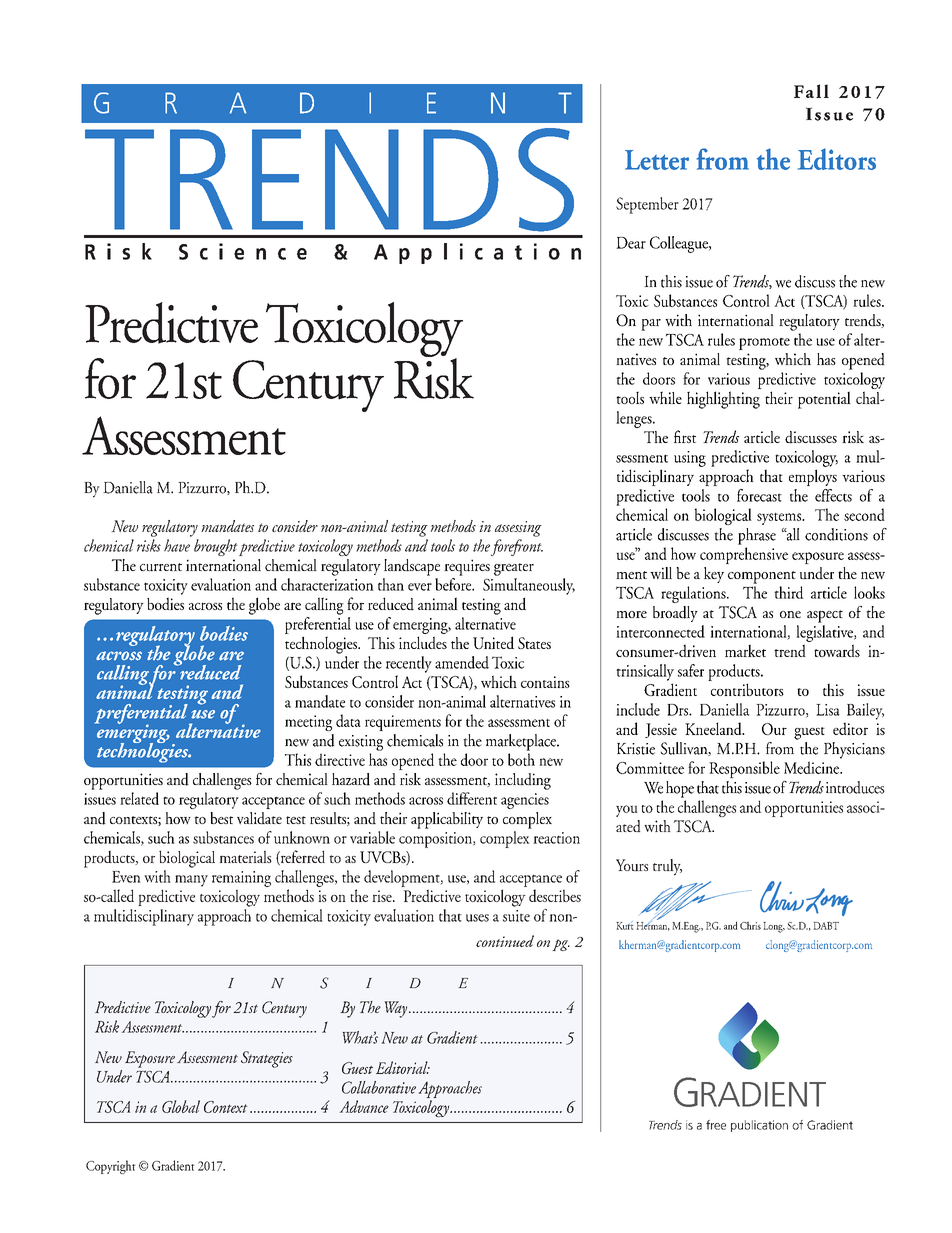  What do you see at coordinates (477, 918) in the image?
I see `uses` at bounding box center [477, 918].
